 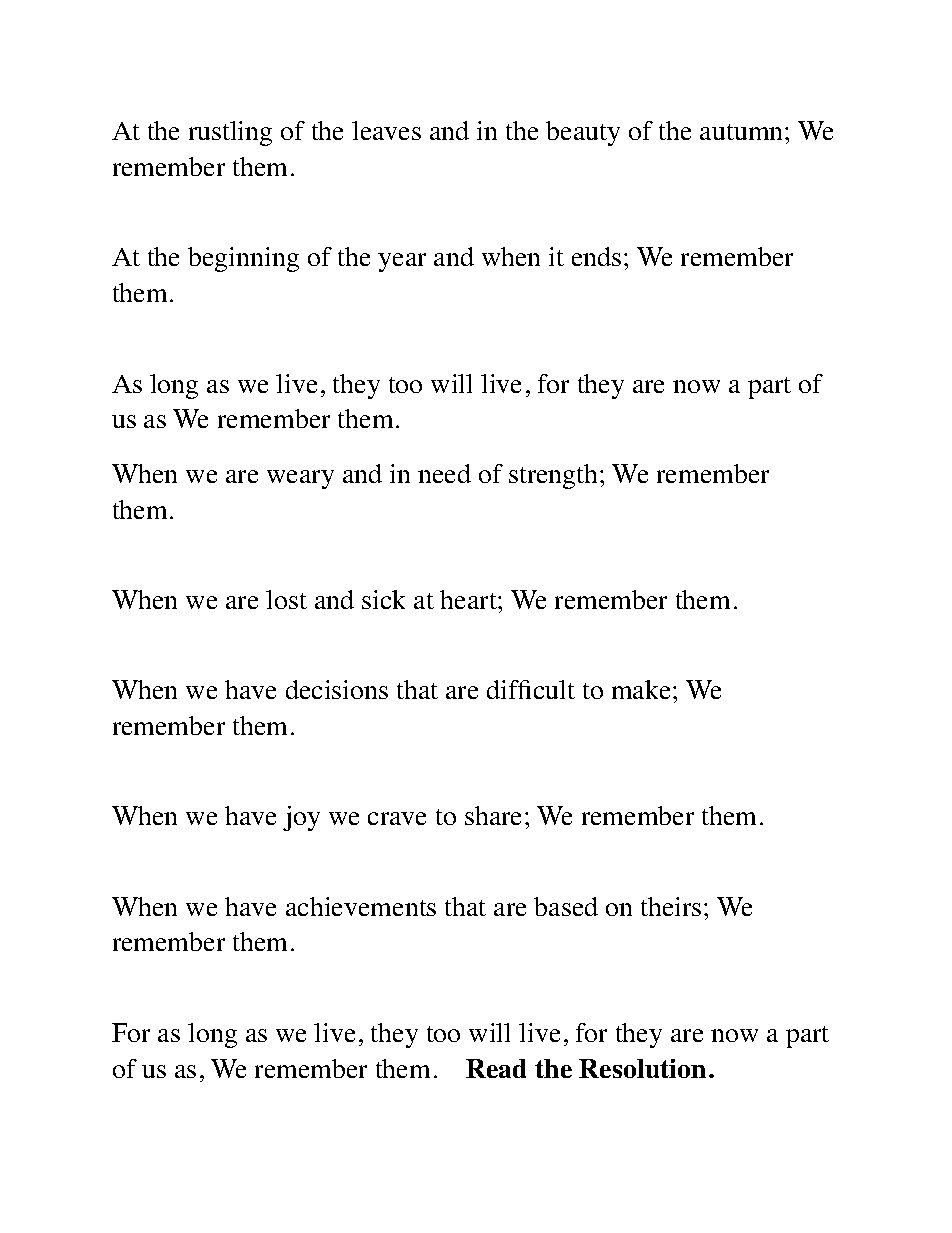 What do you see at coordinates (230, 133) in the page?
I see `rustling` at bounding box center [230, 133].
